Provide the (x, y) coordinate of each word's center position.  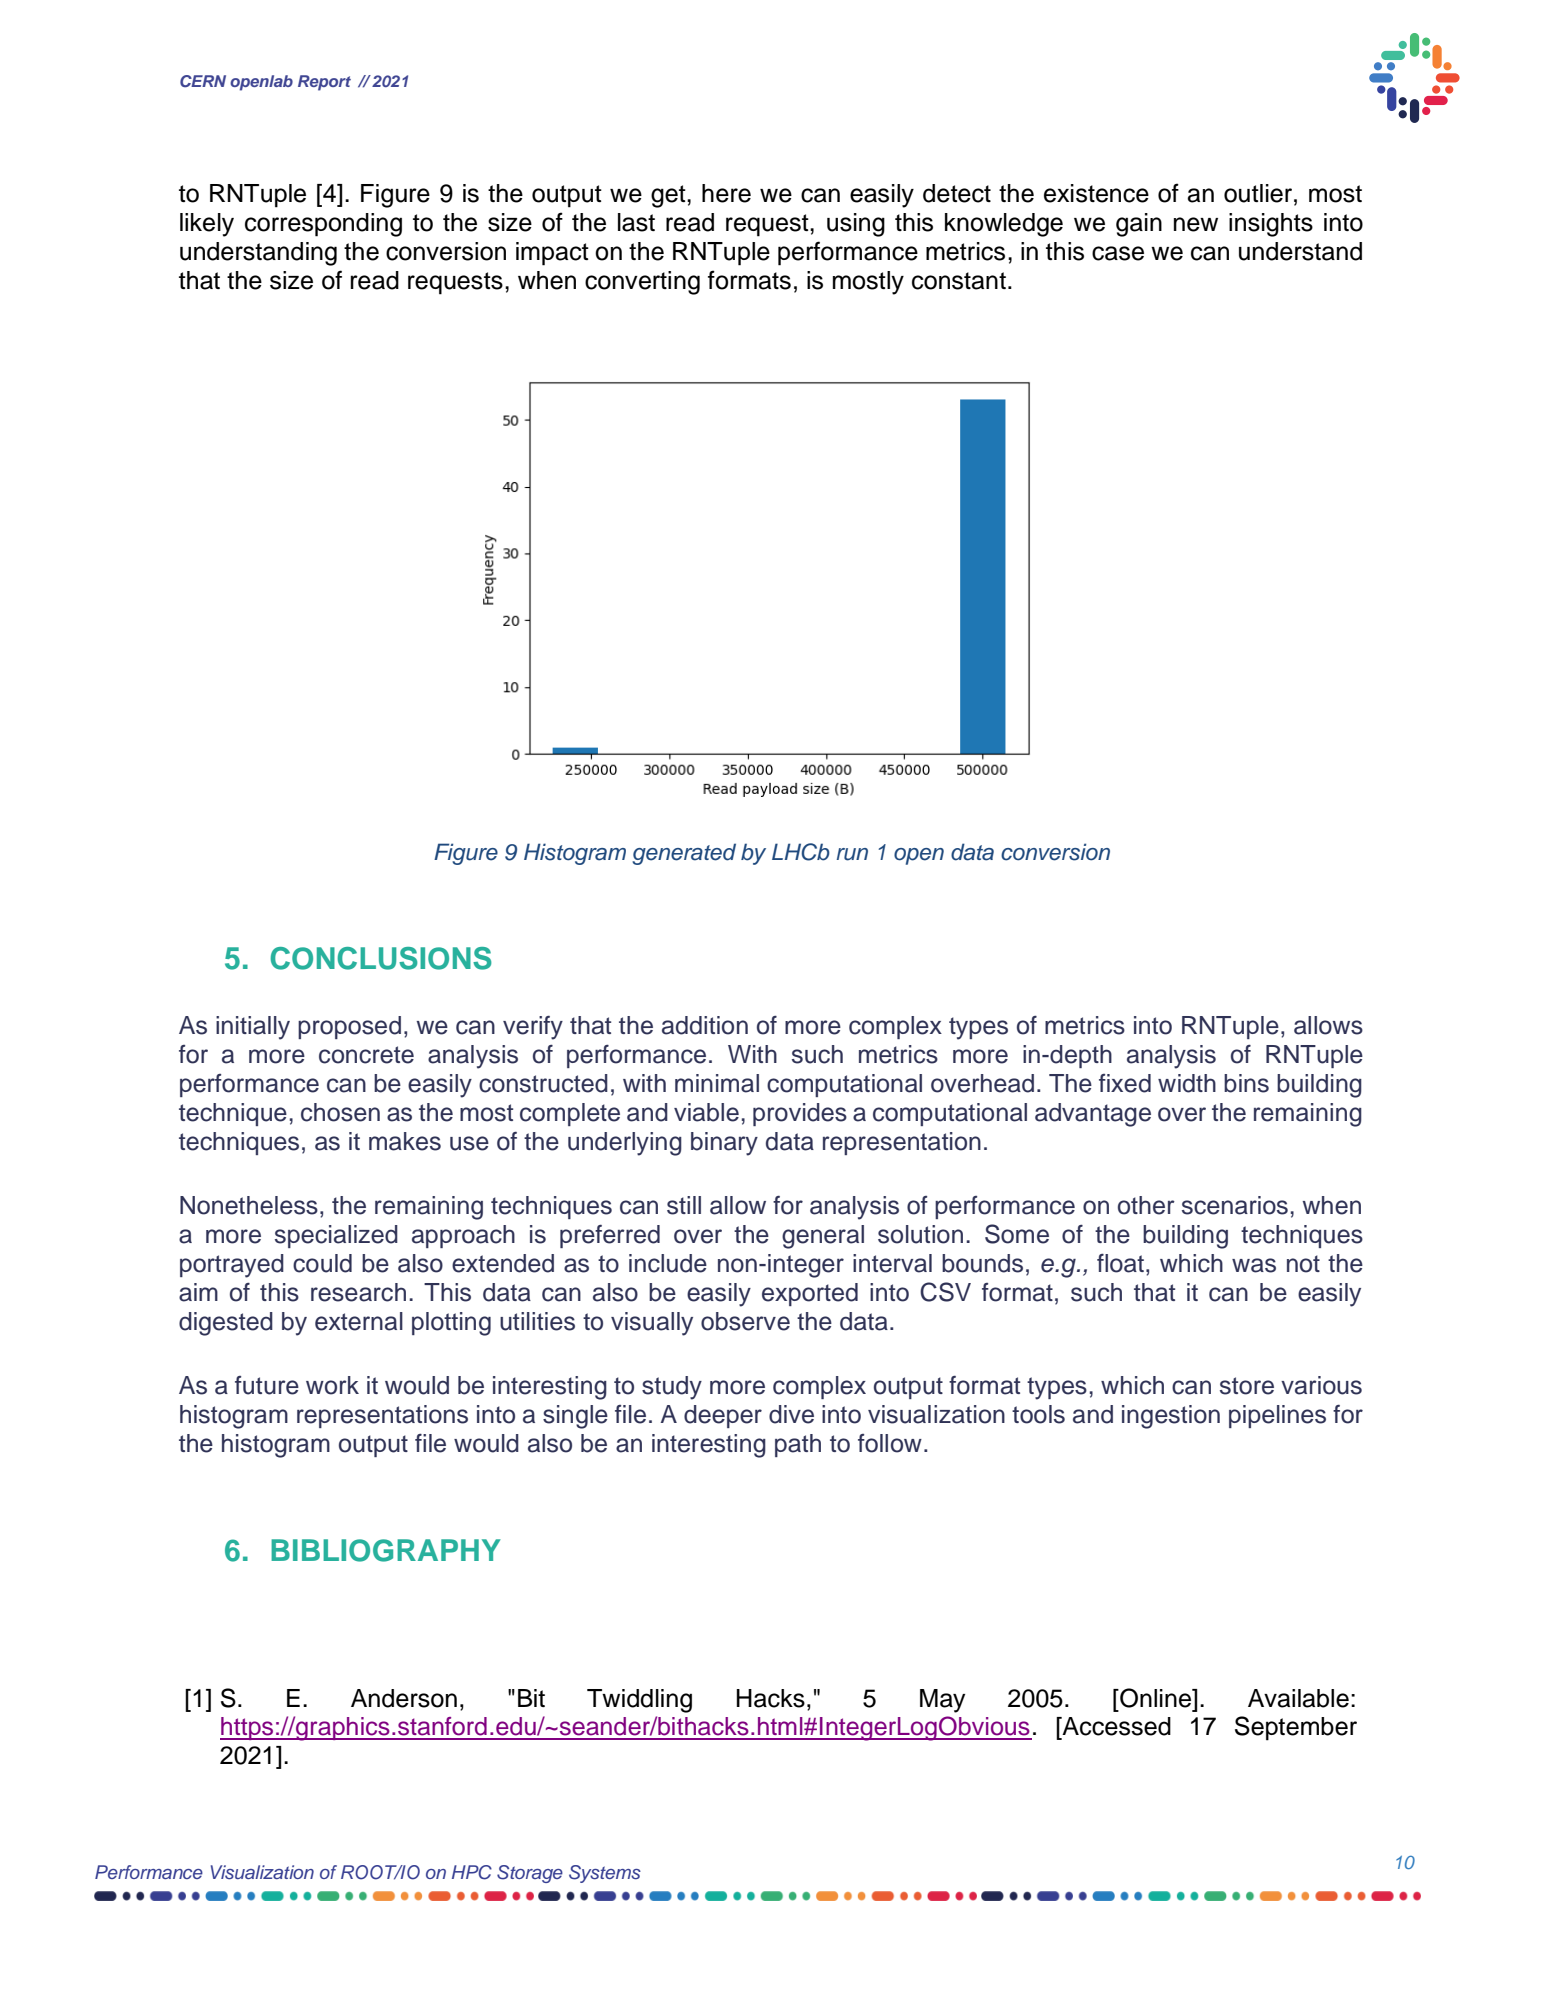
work (332, 1385)
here (726, 193)
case (1118, 253)
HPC (472, 1872)
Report (324, 83)
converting (642, 283)
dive (791, 1414)
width (1187, 1083)
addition (705, 1025)
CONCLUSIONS (381, 958)
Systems (605, 1874)
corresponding (323, 225)
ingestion (1171, 1417)
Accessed (1115, 1726)
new (1196, 224)
